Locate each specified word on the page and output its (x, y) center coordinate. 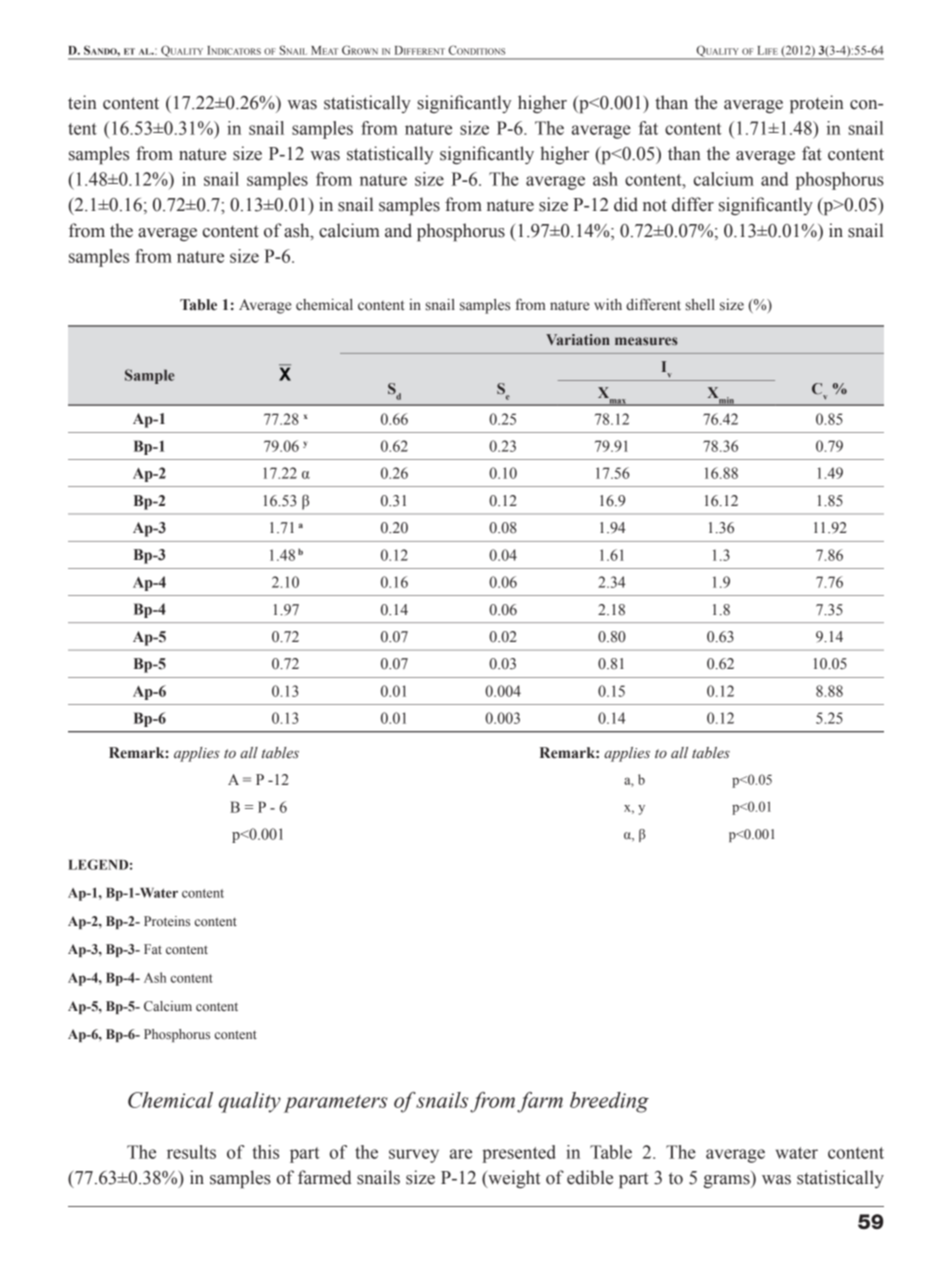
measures (646, 341)
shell (700, 305)
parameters (336, 1104)
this (265, 1152)
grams (727, 1181)
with (608, 304)
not (655, 205)
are (461, 1154)
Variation (578, 339)
